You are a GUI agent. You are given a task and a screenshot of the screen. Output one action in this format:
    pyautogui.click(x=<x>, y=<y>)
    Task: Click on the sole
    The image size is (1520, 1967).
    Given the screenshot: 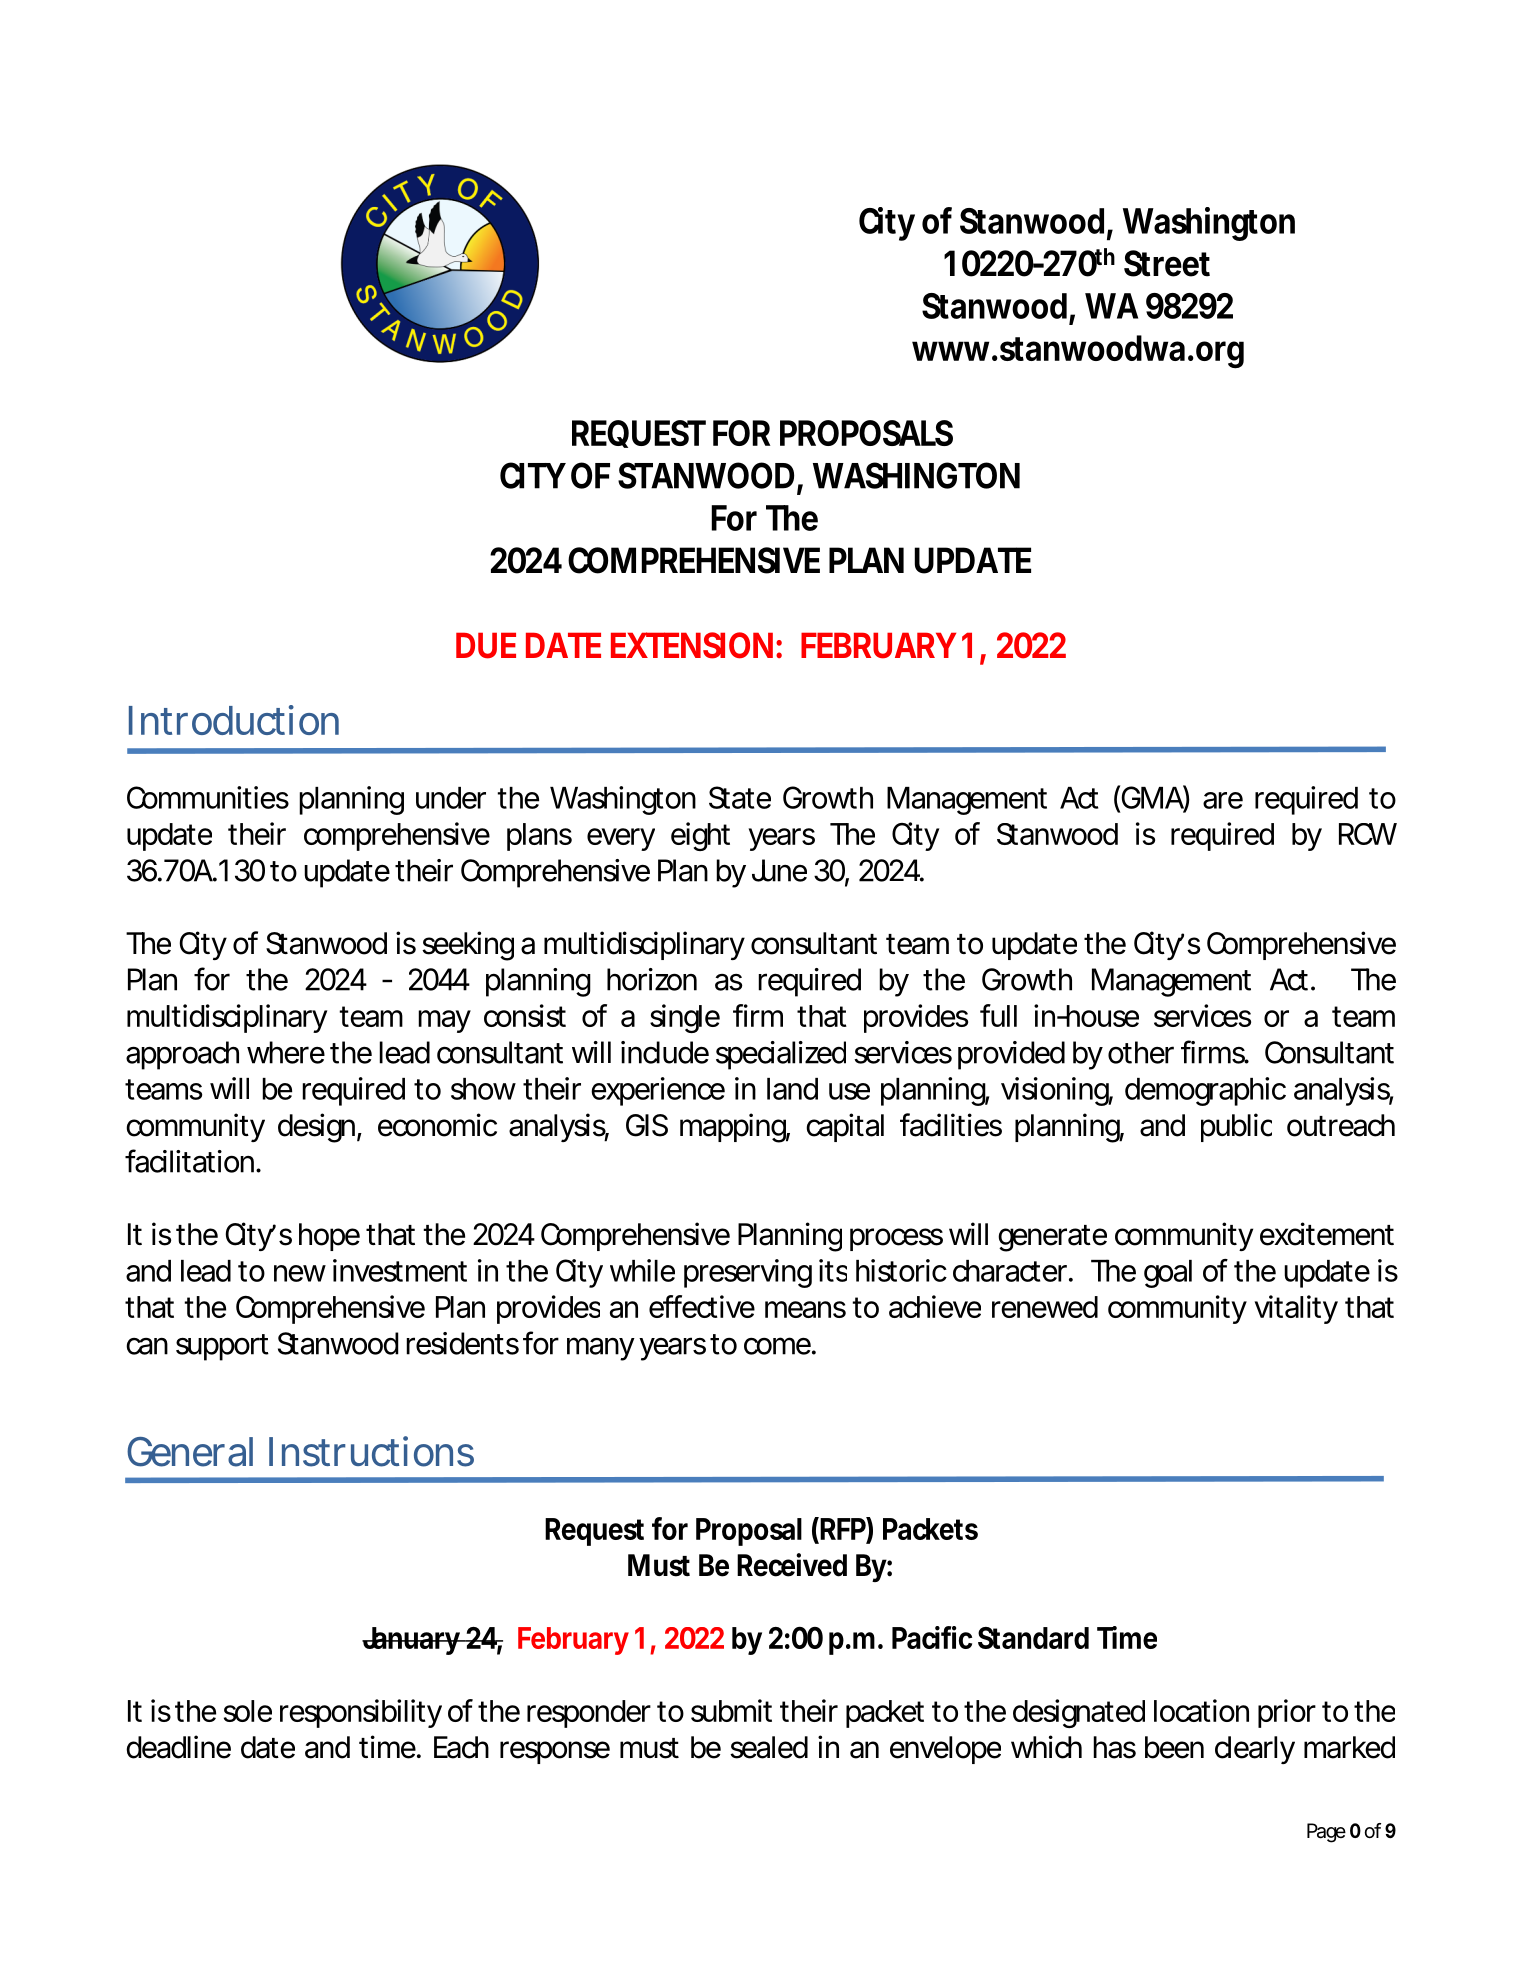 What is the action you would take?
    pyautogui.click(x=248, y=1711)
